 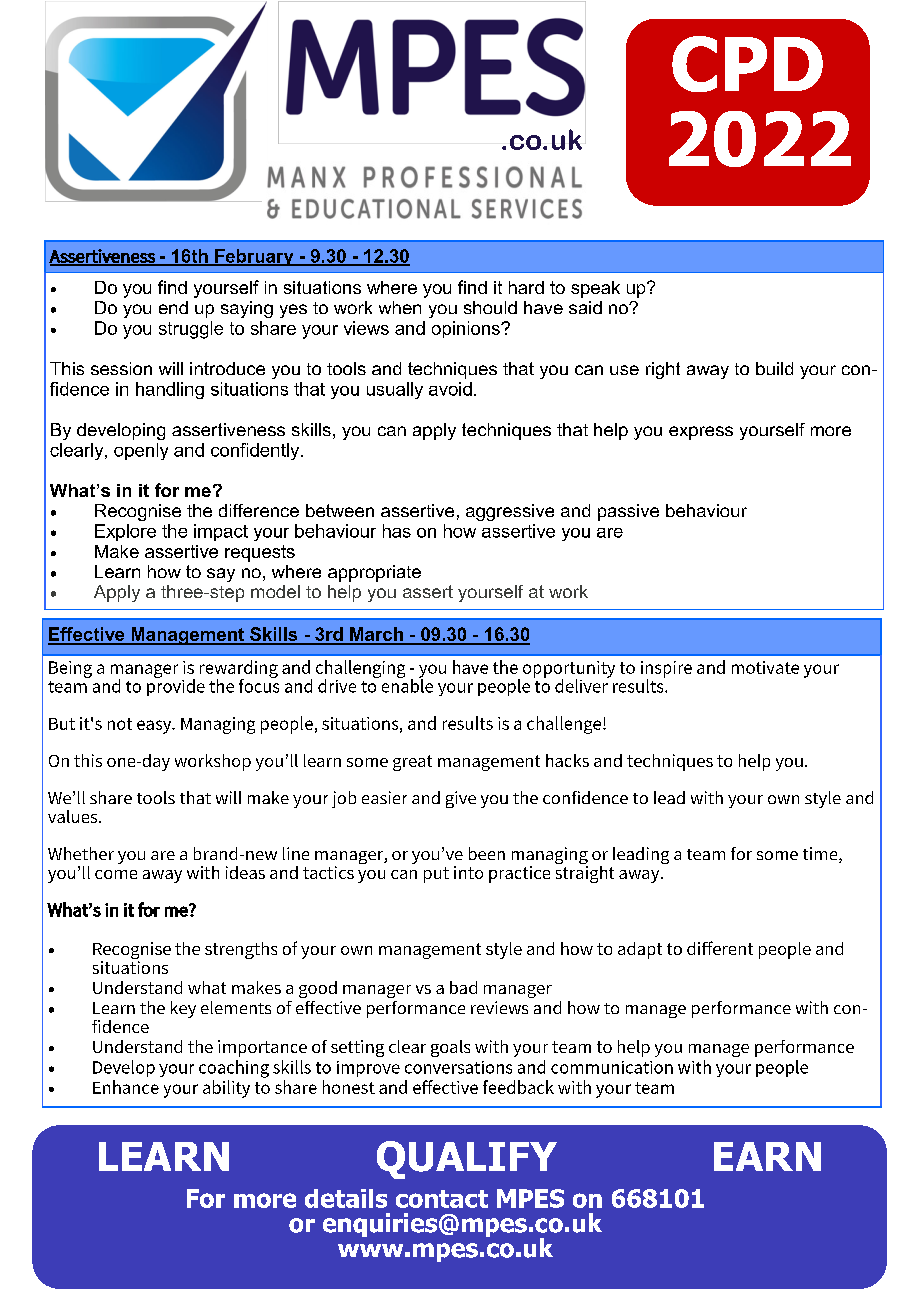 What do you see at coordinates (774, 368) in the screenshot?
I see `build` at bounding box center [774, 368].
